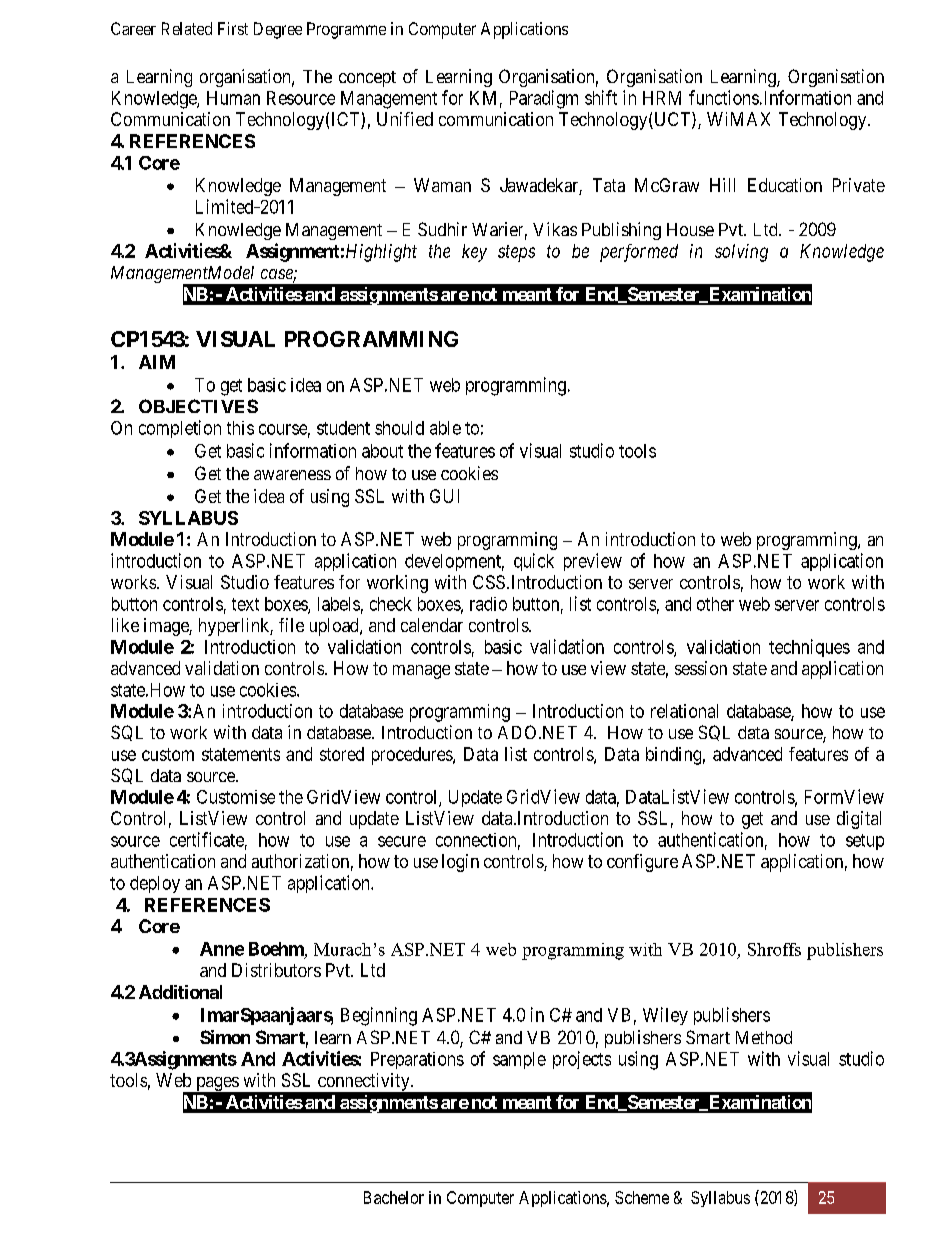 Image resolution: width=952 pixels, height=1233 pixels. Describe the element at coordinates (488, 604) in the image. I see `radio` at that location.
